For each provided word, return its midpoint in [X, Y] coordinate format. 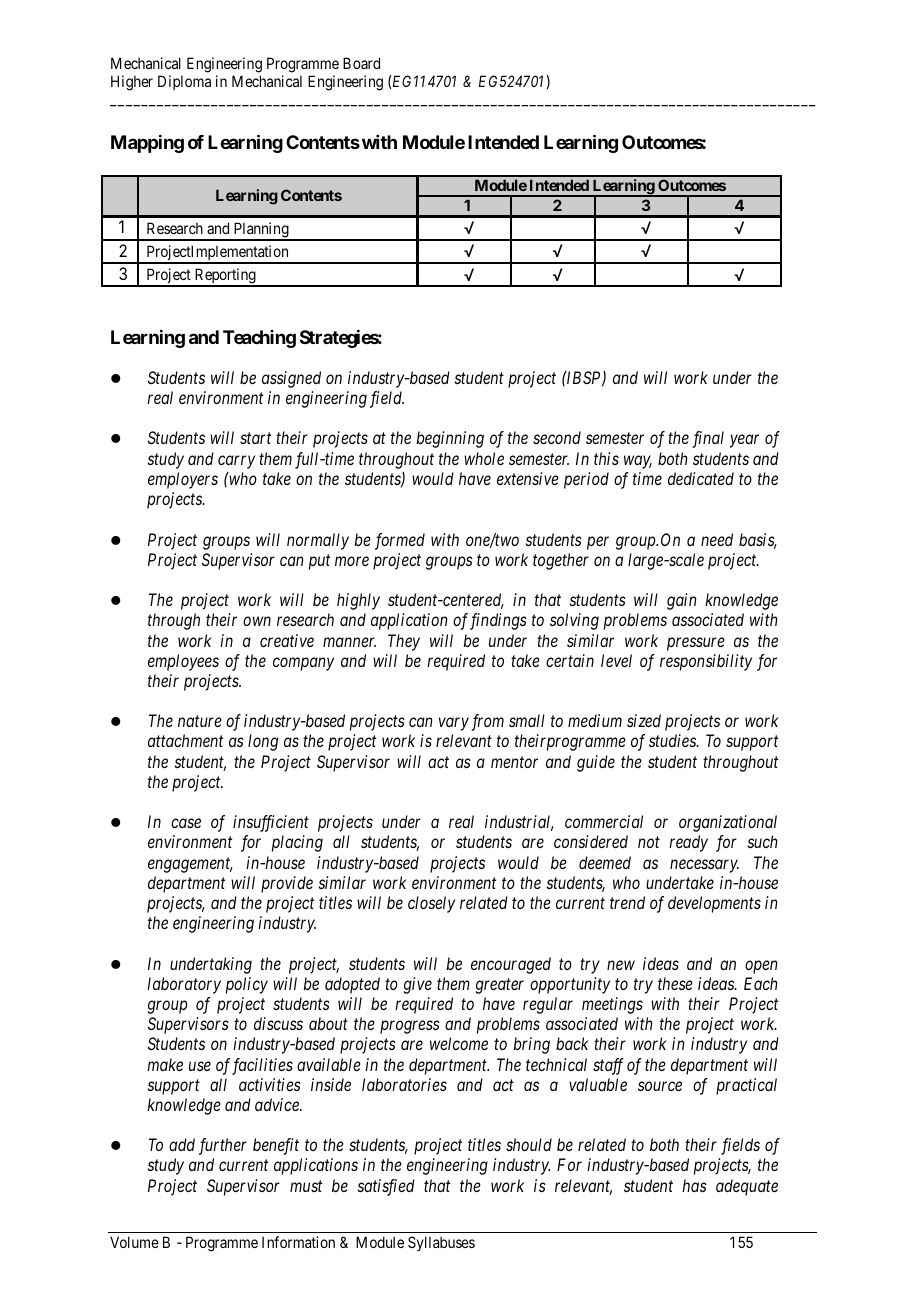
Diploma [184, 82]
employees [183, 662]
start [255, 438]
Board [361, 63]
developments [714, 904]
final [708, 439]
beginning [450, 439]
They [404, 642]
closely [431, 904]
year [744, 441]
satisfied [386, 1187]
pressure [696, 644]
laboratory [184, 985]
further [223, 1146]
